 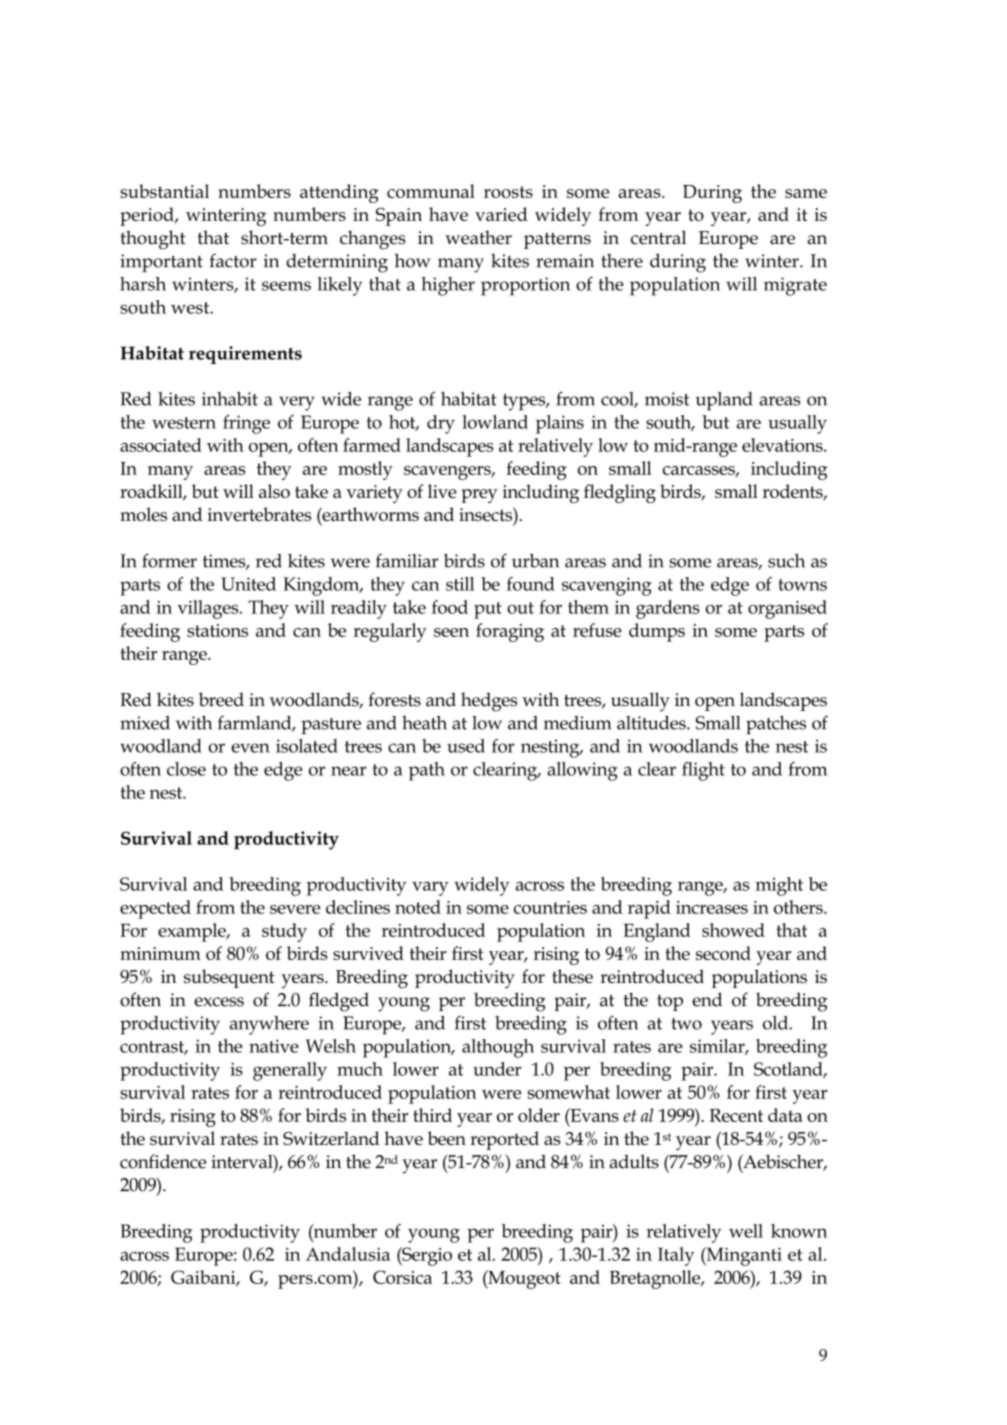 I want to click on Corsica, so click(x=402, y=1277).
